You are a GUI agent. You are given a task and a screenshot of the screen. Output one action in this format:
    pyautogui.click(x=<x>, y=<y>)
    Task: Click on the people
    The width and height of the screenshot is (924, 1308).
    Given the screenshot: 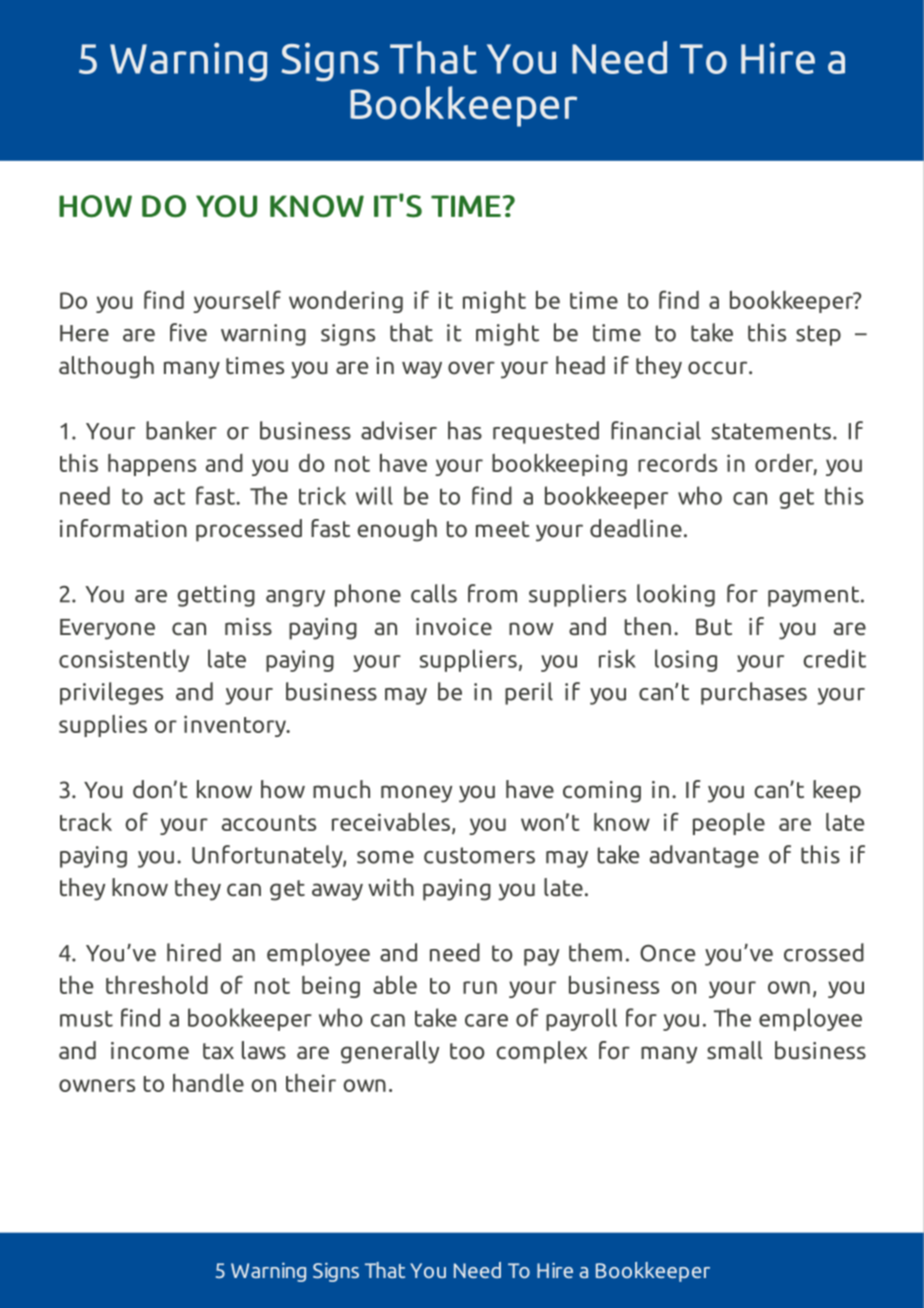 What is the action you would take?
    pyautogui.click(x=729, y=824)
